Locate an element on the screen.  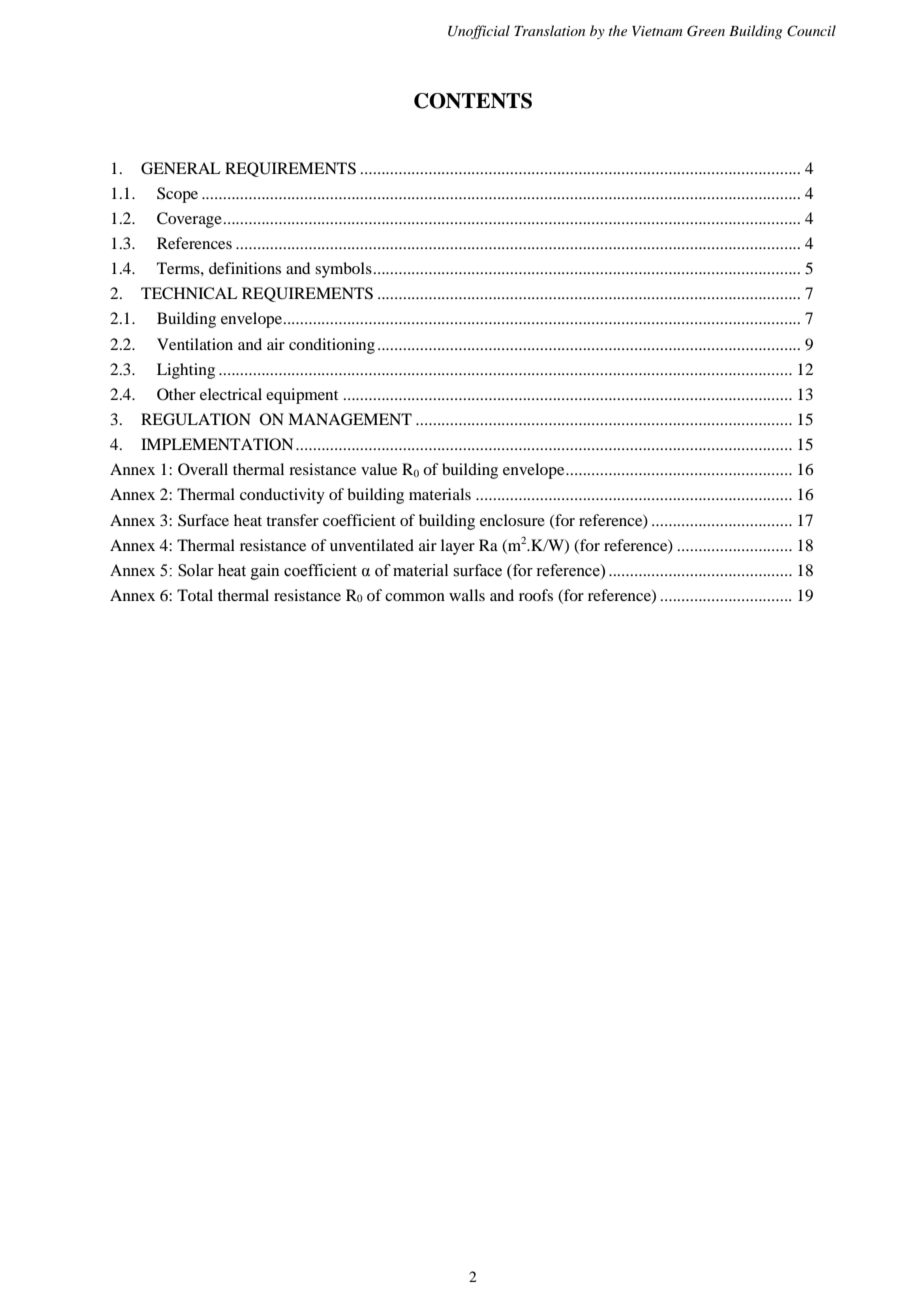
MANAGEMENT is located at coordinates (350, 419).
